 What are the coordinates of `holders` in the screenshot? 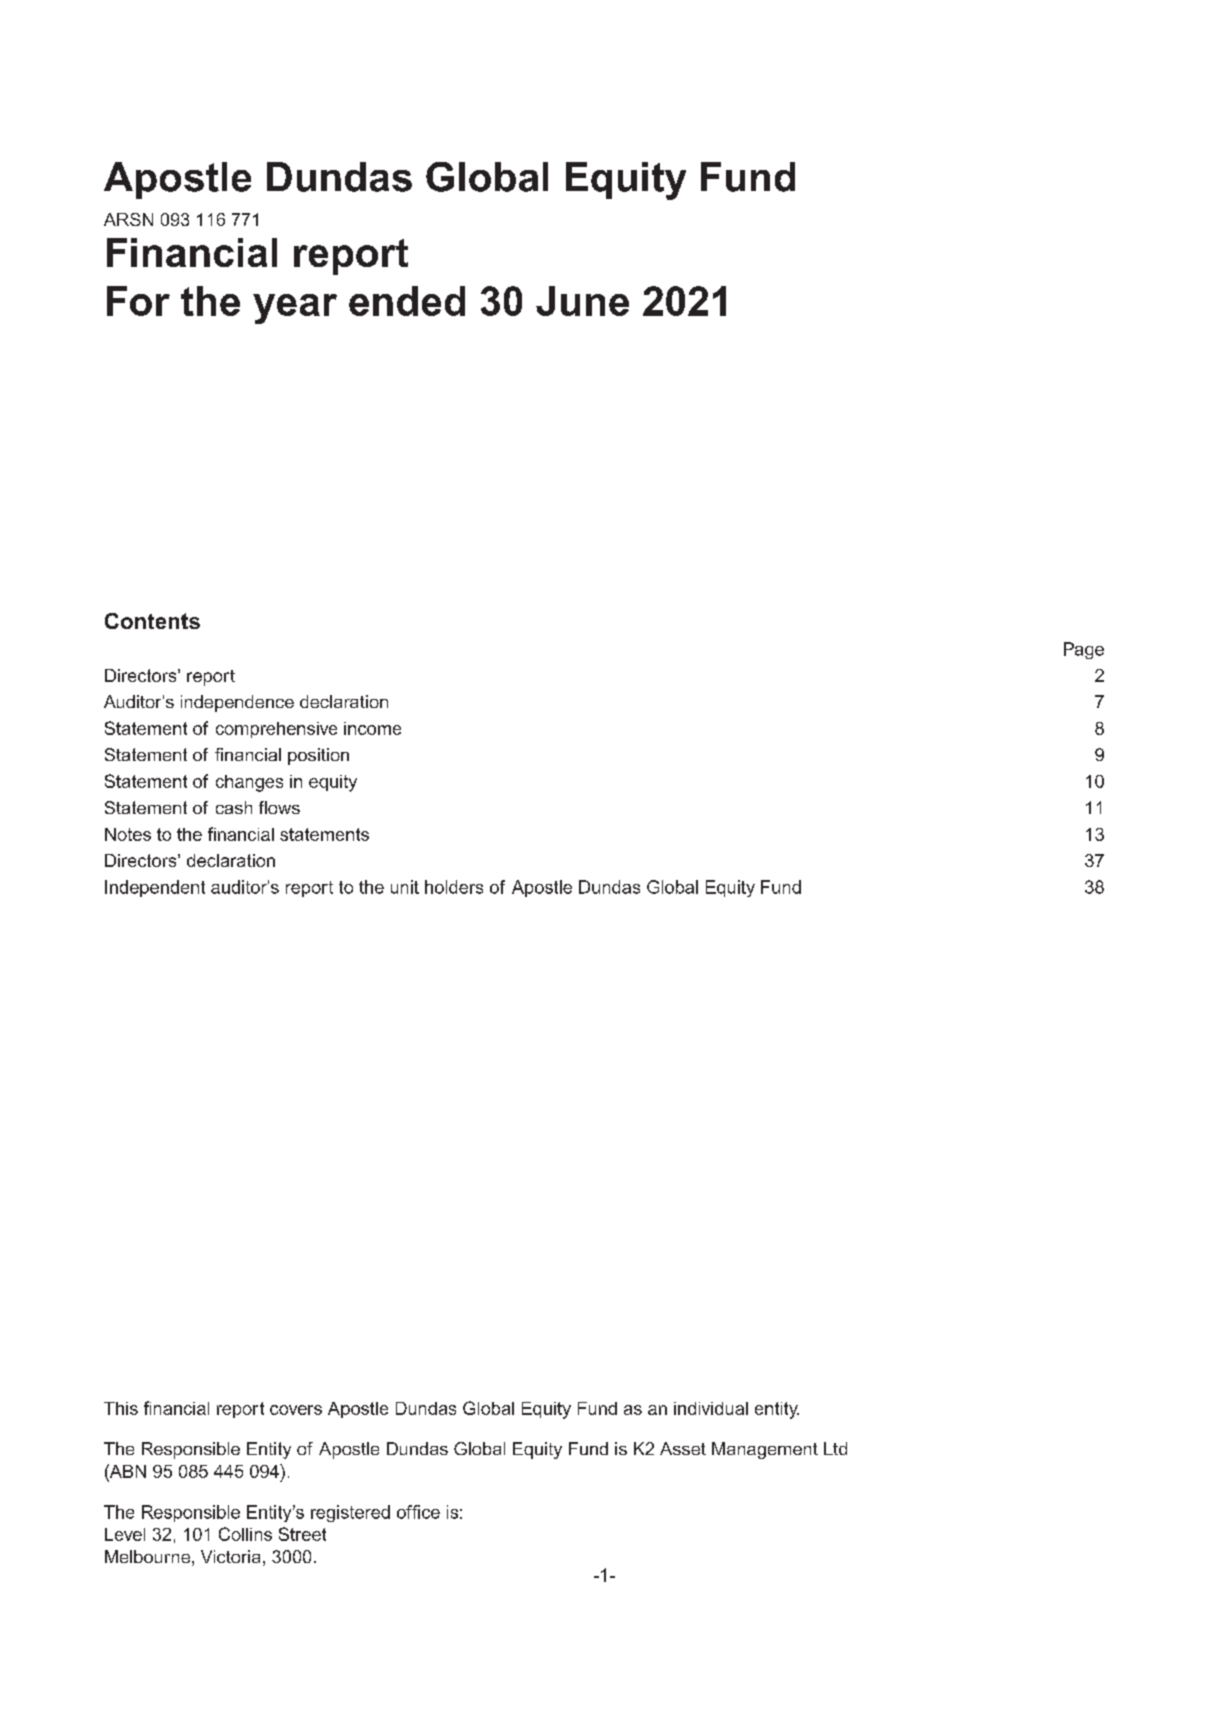 It's located at (454, 887).
